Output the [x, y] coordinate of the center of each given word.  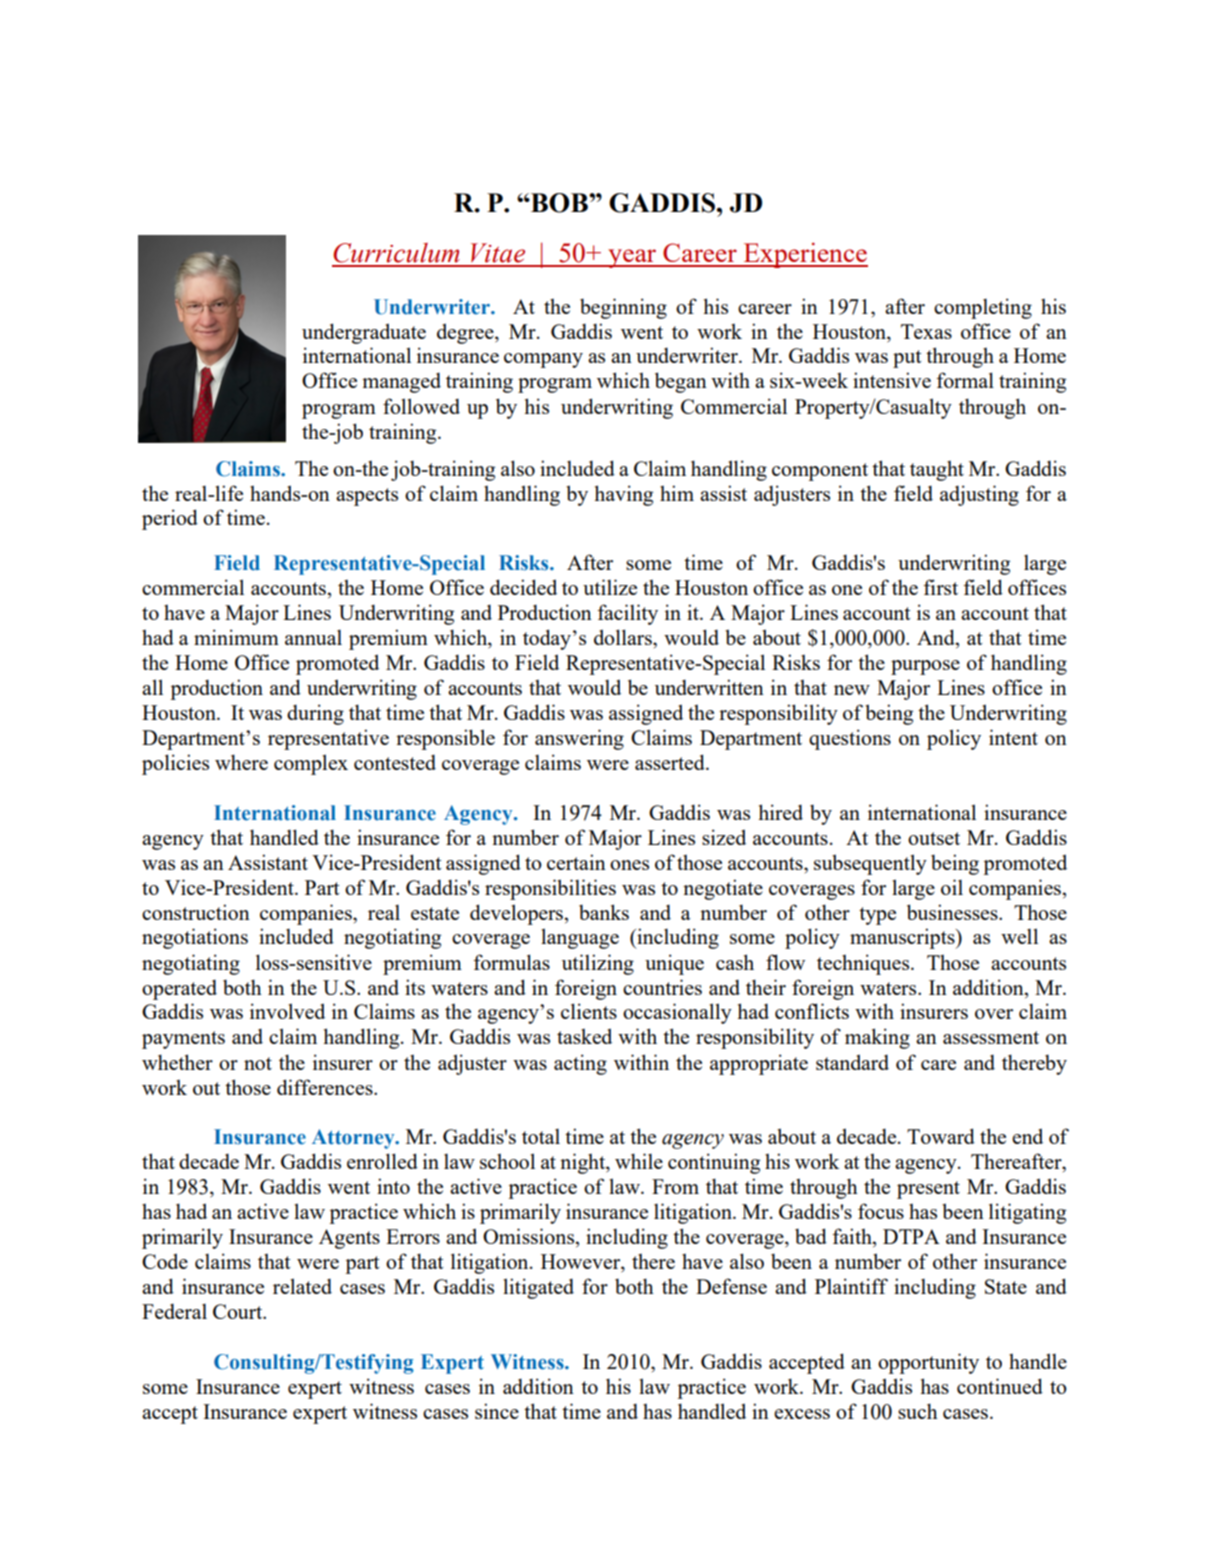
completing [983, 308]
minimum [236, 637]
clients [589, 1011]
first [940, 587]
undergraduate [364, 333]
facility [627, 614]
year [632, 258]
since [497, 1411]
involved [287, 1011]
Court [239, 1311]
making [877, 1038]
